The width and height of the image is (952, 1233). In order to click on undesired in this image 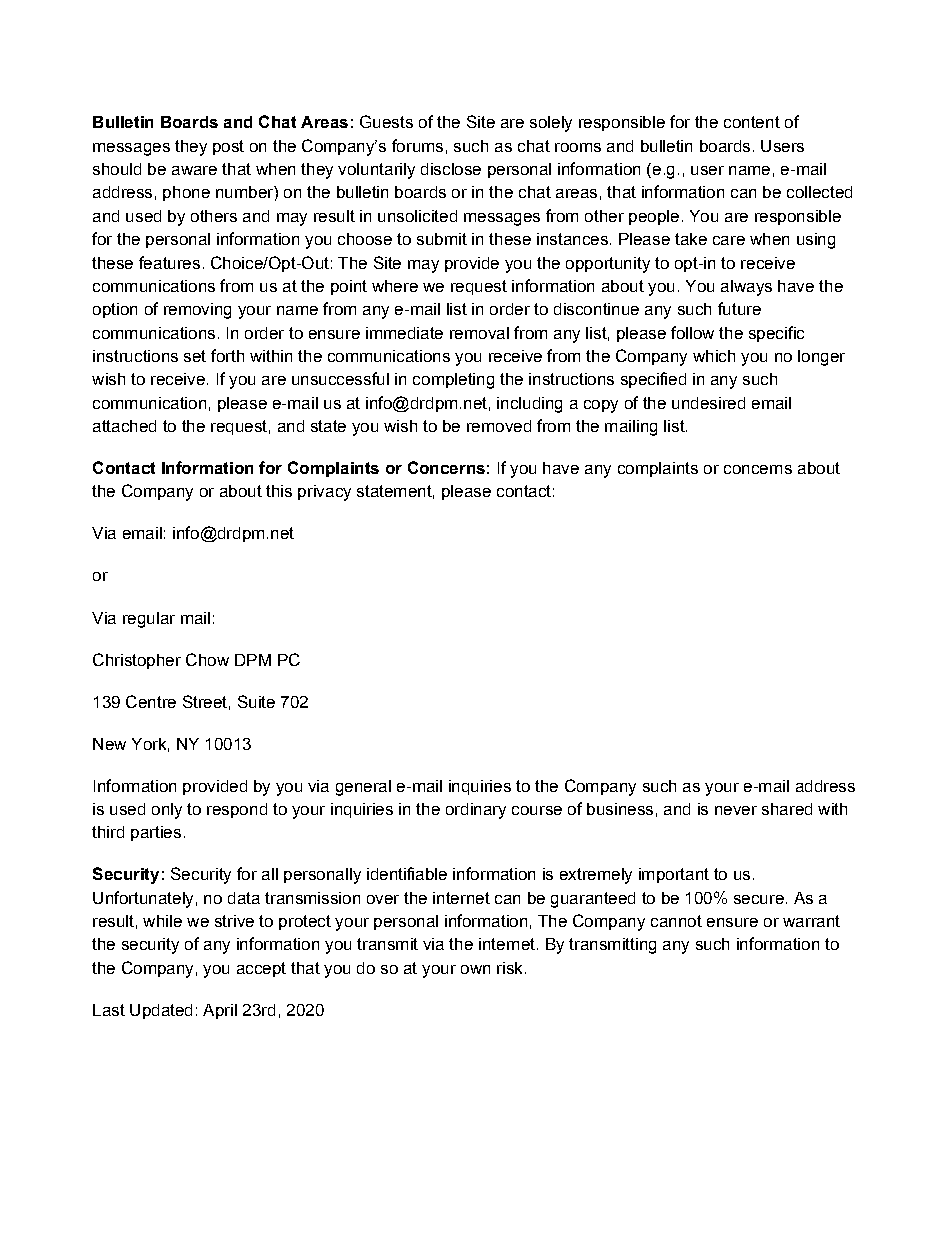, I will do `click(708, 403)`.
